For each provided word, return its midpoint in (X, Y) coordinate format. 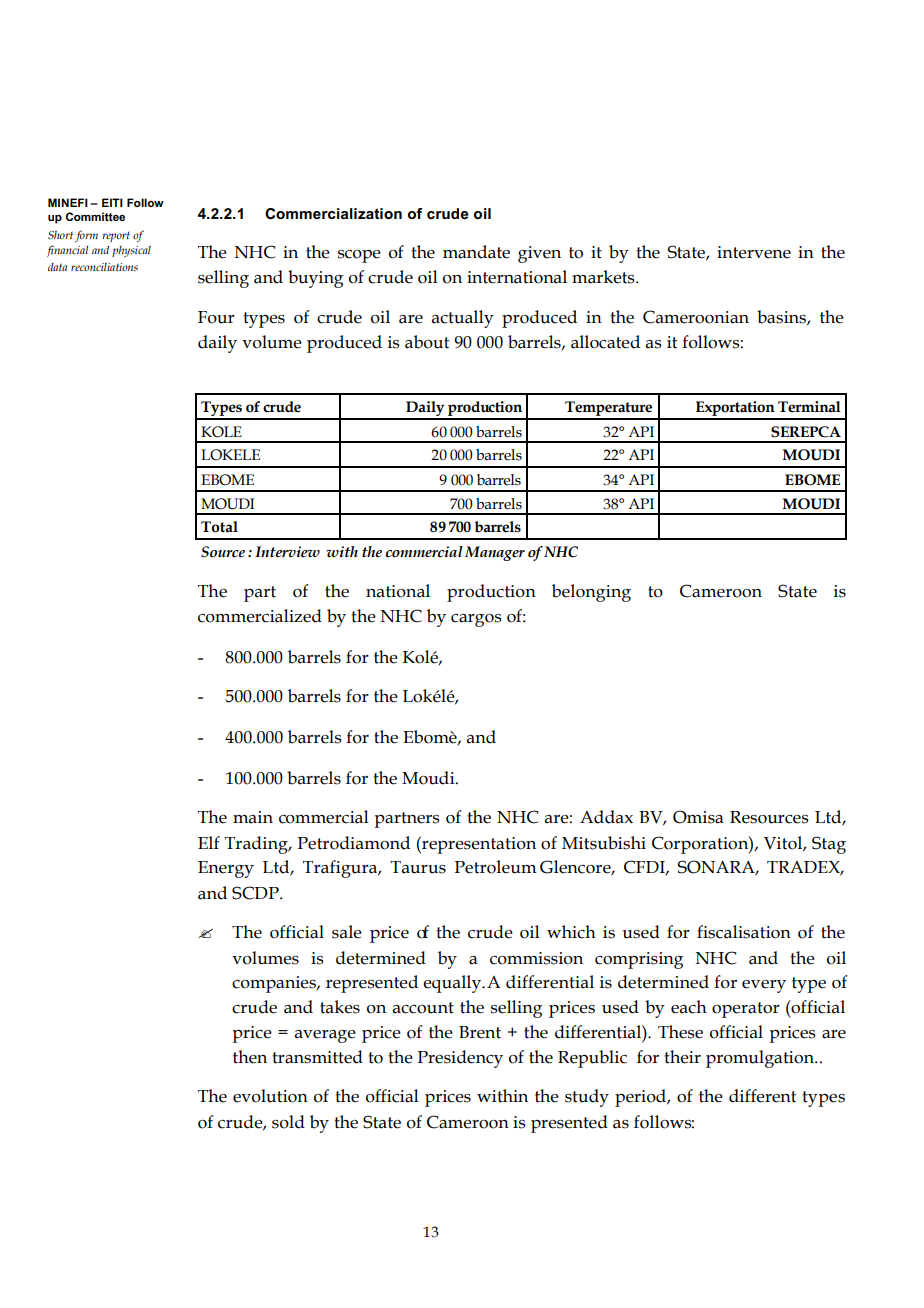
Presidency (460, 1059)
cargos (476, 620)
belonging (591, 593)
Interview (287, 552)
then (250, 1057)
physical (131, 252)
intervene (754, 252)
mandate (476, 252)
